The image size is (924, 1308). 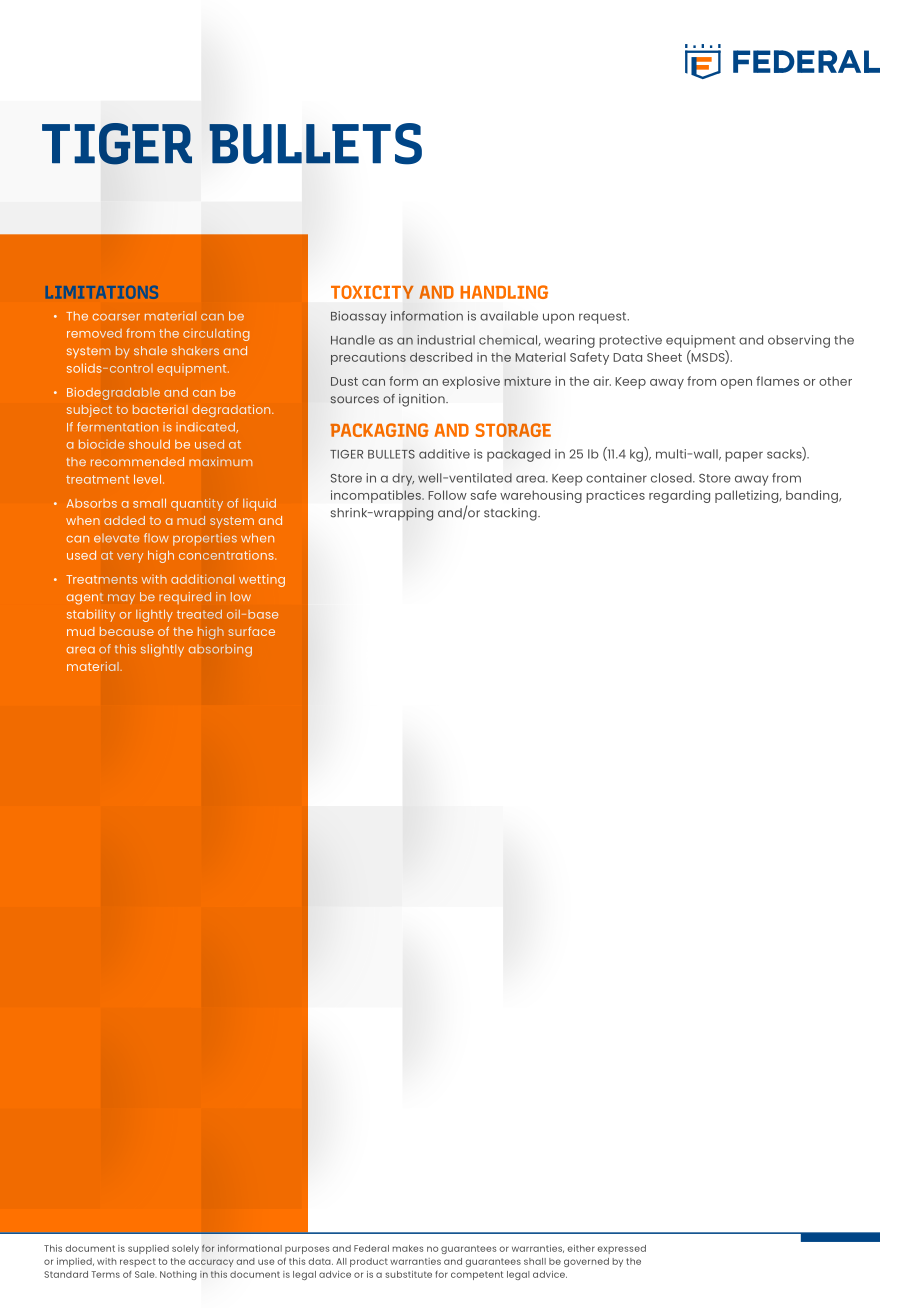 I want to click on either, so click(x=581, y=1248).
